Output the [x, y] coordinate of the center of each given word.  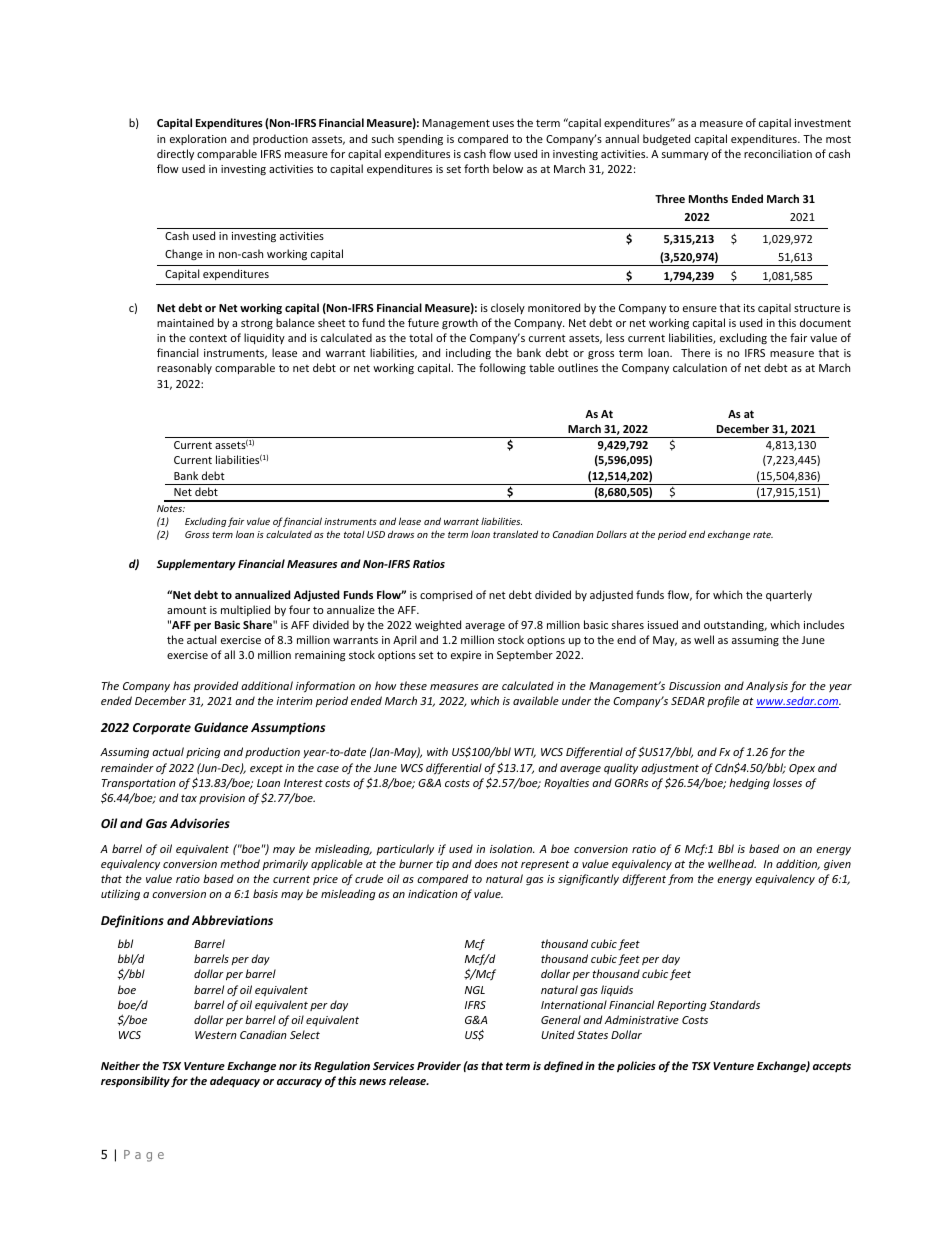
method [240, 863]
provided [215, 686]
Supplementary [196, 565]
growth [460, 323]
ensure [700, 309]
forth [476, 168]
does [486, 863]
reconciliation [778, 153]
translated [515, 534]
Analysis [767, 686]
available [536, 700]
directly [175, 154]
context [208, 338]
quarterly [789, 595]
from [680, 879]
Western [216, 1035]
